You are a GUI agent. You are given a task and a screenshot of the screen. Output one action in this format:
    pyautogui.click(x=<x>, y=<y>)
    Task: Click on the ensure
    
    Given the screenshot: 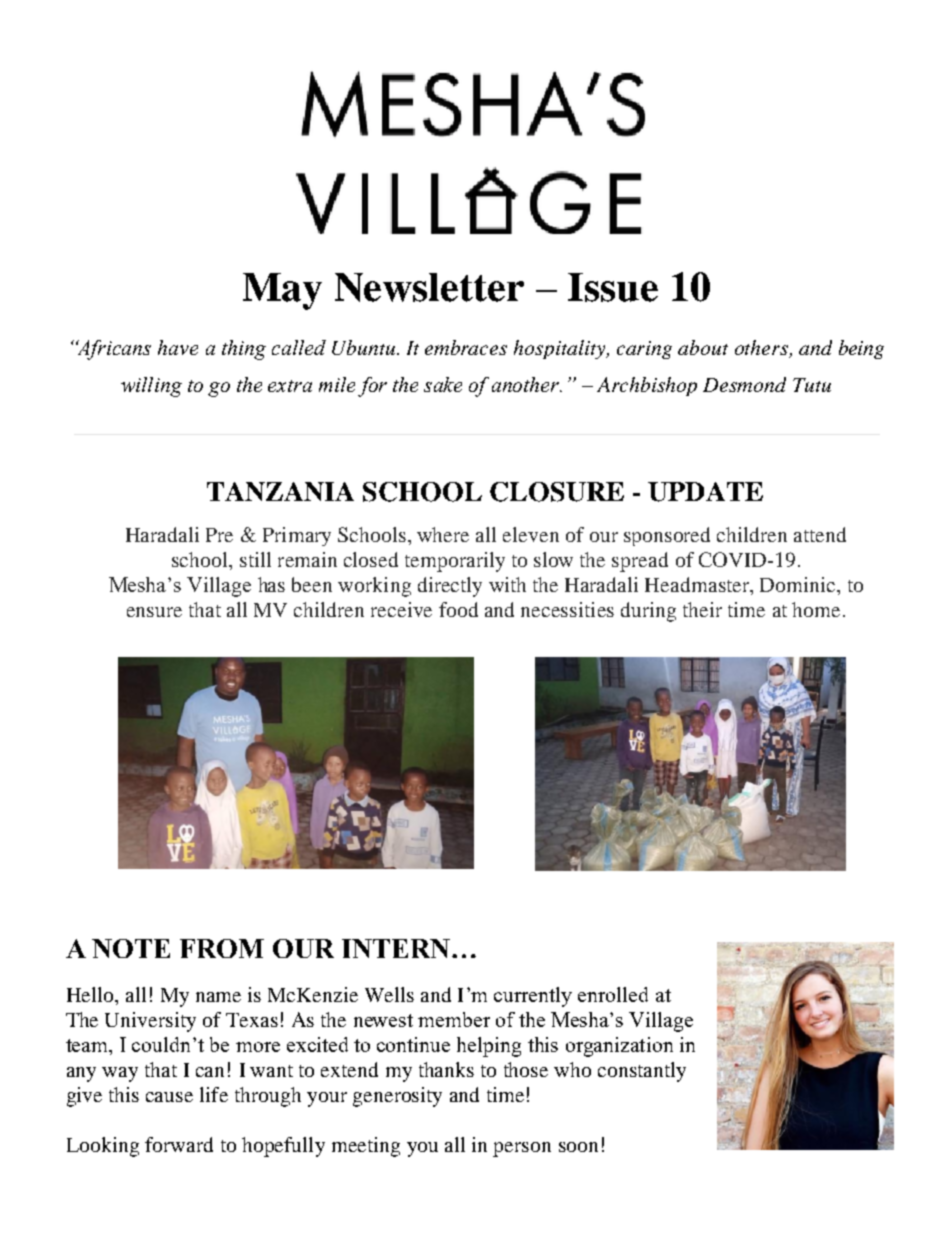 What is the action you would take?
    pyautogui.click(x=154, y=612)
